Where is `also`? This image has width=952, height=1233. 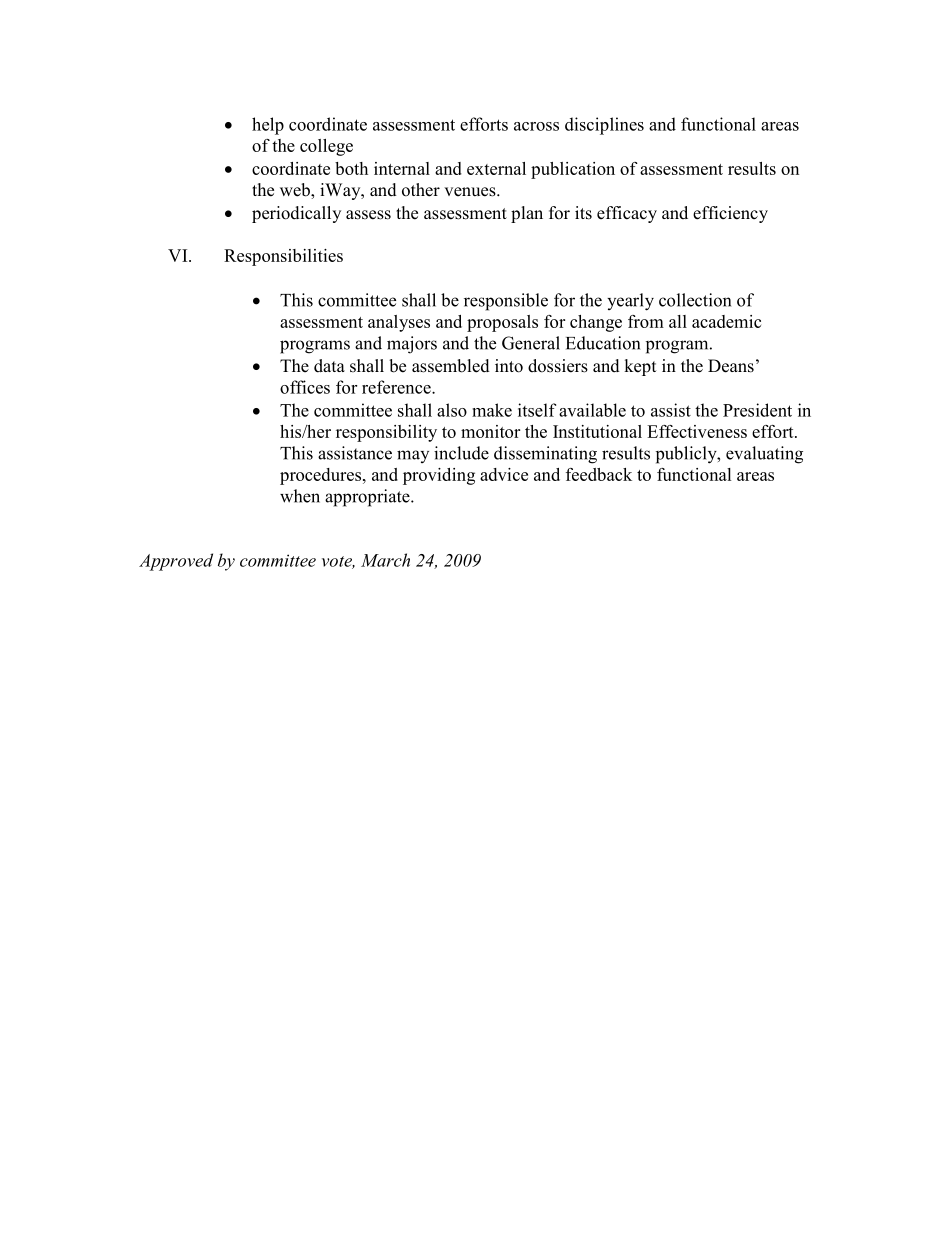 also is located at coordinates (452, 410).
